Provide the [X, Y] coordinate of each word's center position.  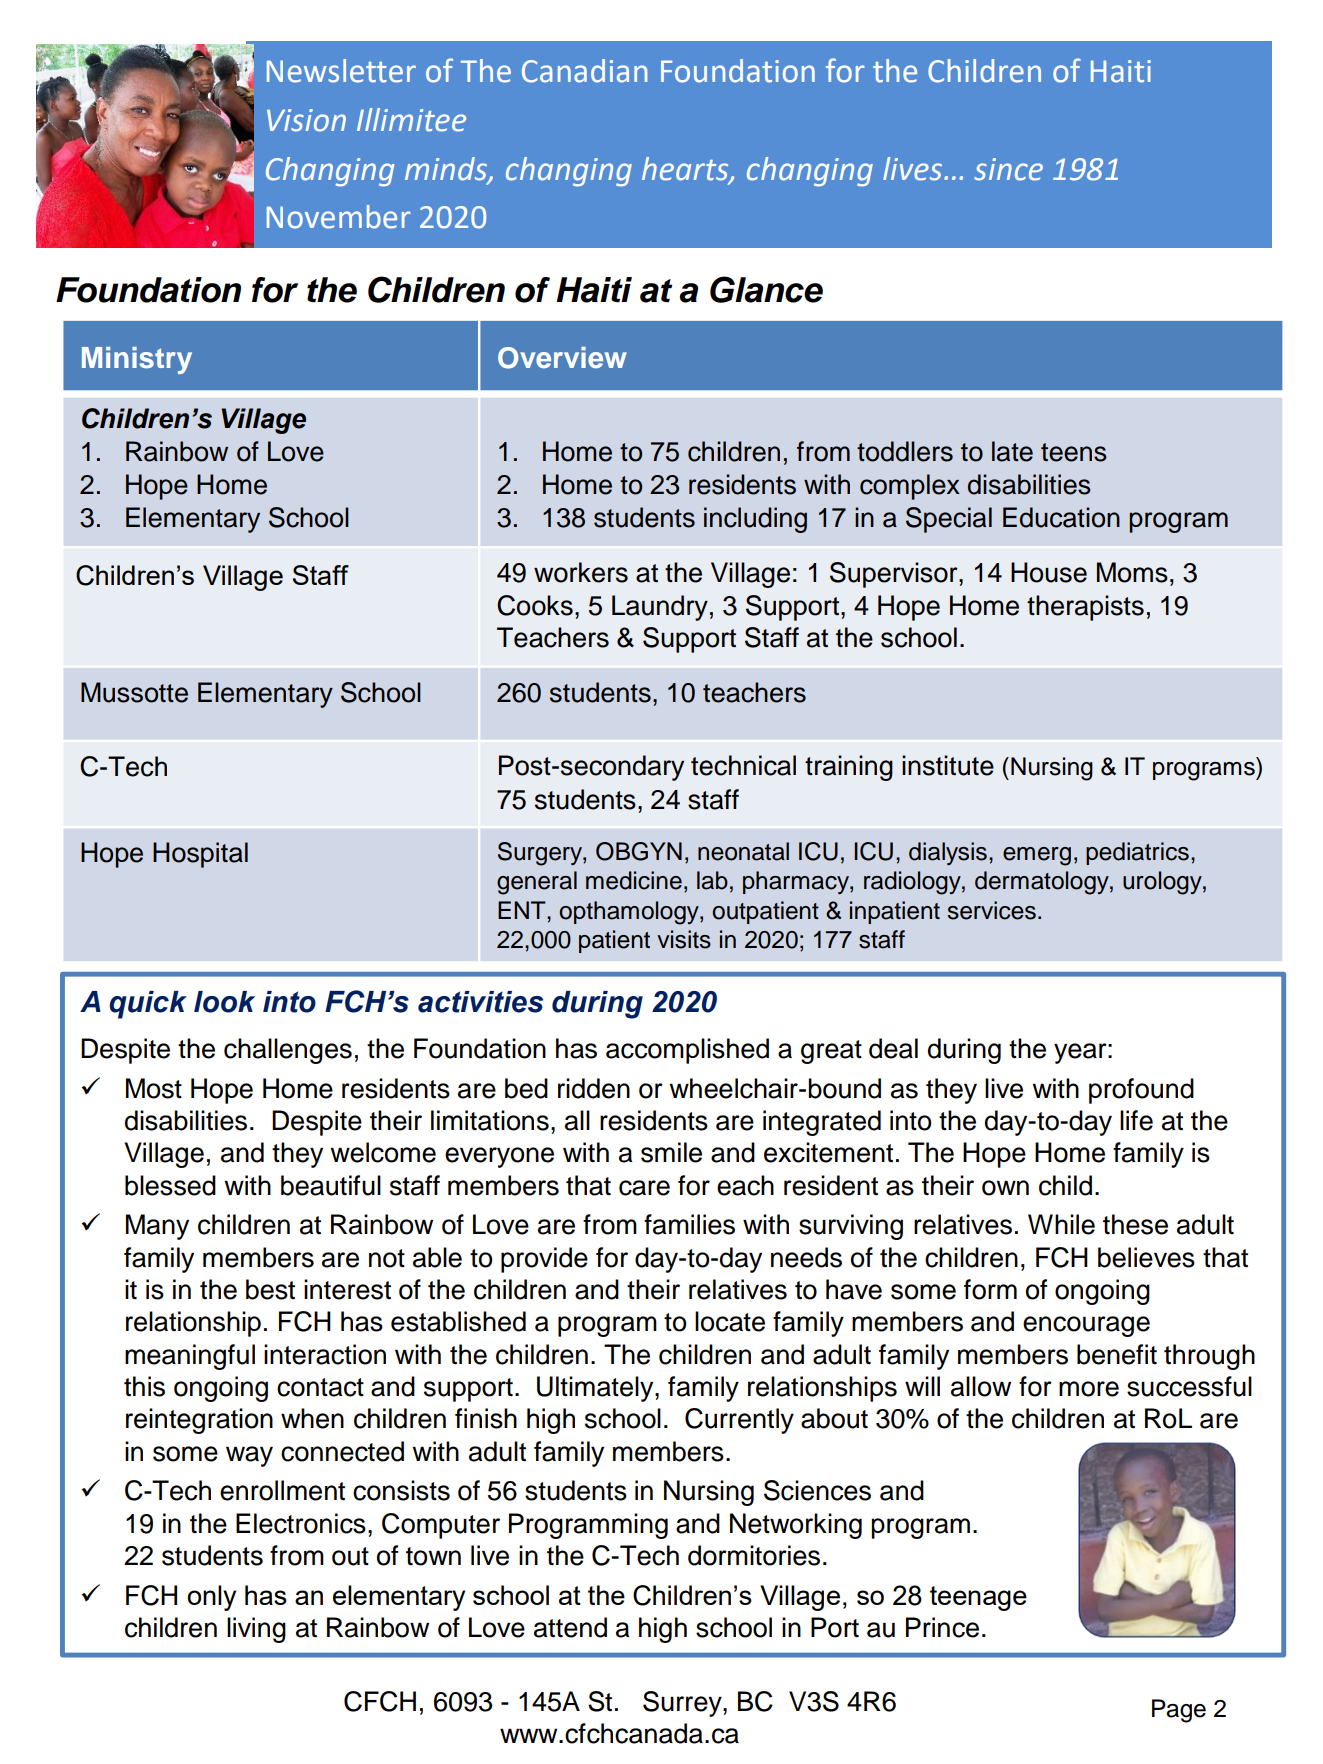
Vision [306, 120]
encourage [1086, 1326]
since [1008, 169]
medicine [634, 880]
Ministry [137, 360]
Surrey [683, 1704]
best [270, 1289]
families [689, 1224]
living [256, 1630]
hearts [686, 169]
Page [1179, 1711]
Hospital [200, 855]
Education [1061, 517]
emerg [1037, 856]
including [755, 520]
